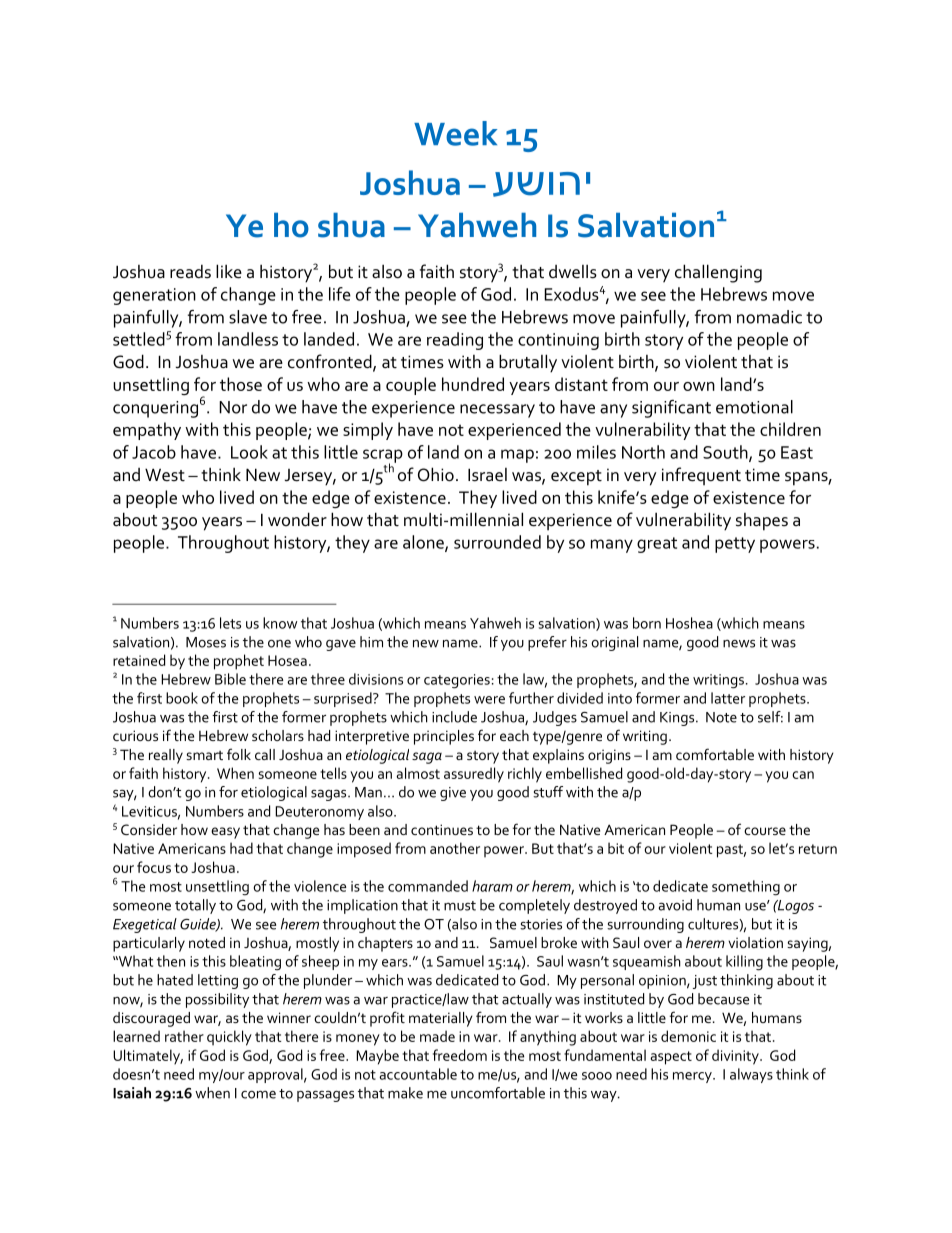  What do you see at coordinates (229, 1038) in the screenshot?
I see `quickly` at bounding box center [229, 1038].
